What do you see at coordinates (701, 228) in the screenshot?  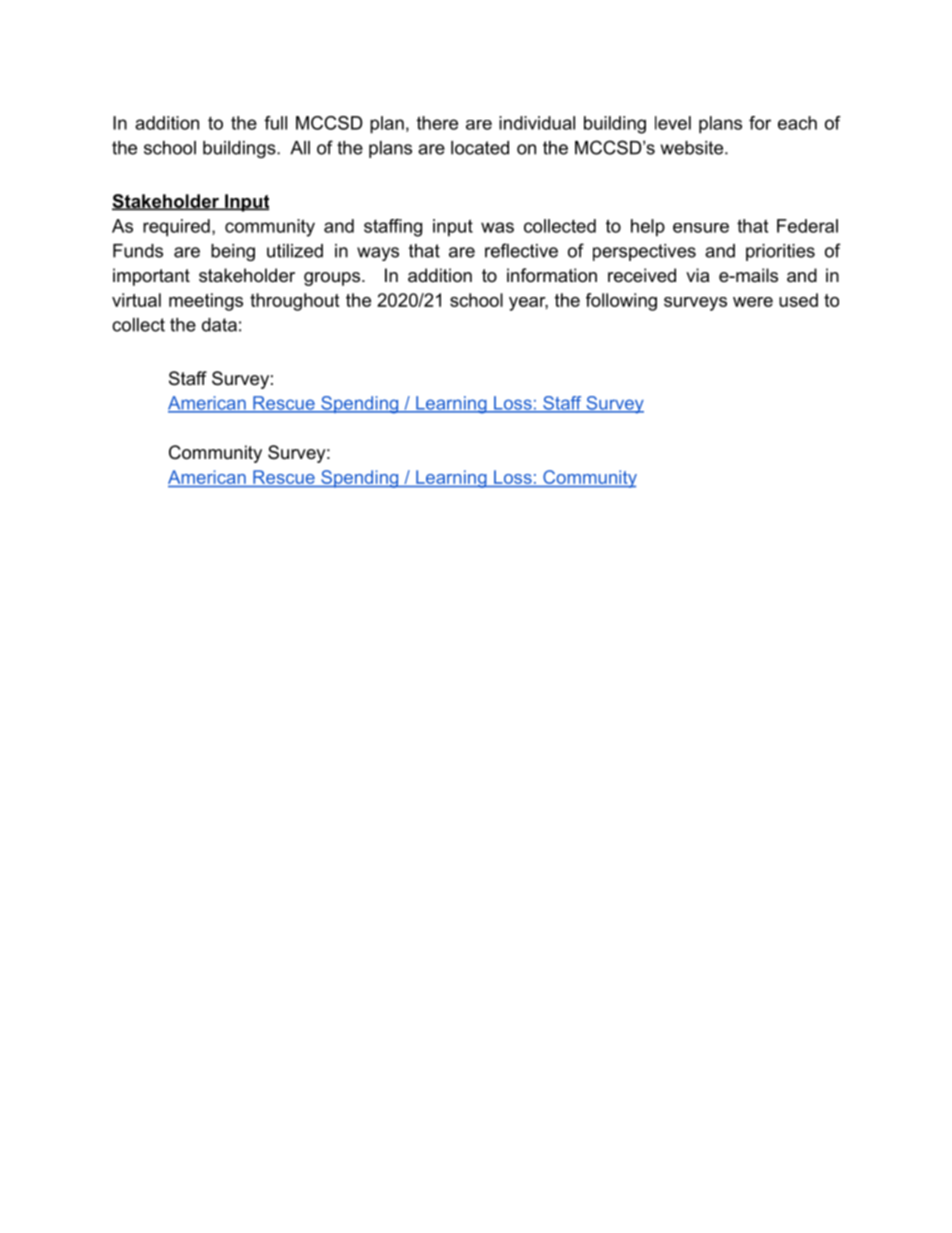 I see `ensure` at bounding box center [701, 228].
